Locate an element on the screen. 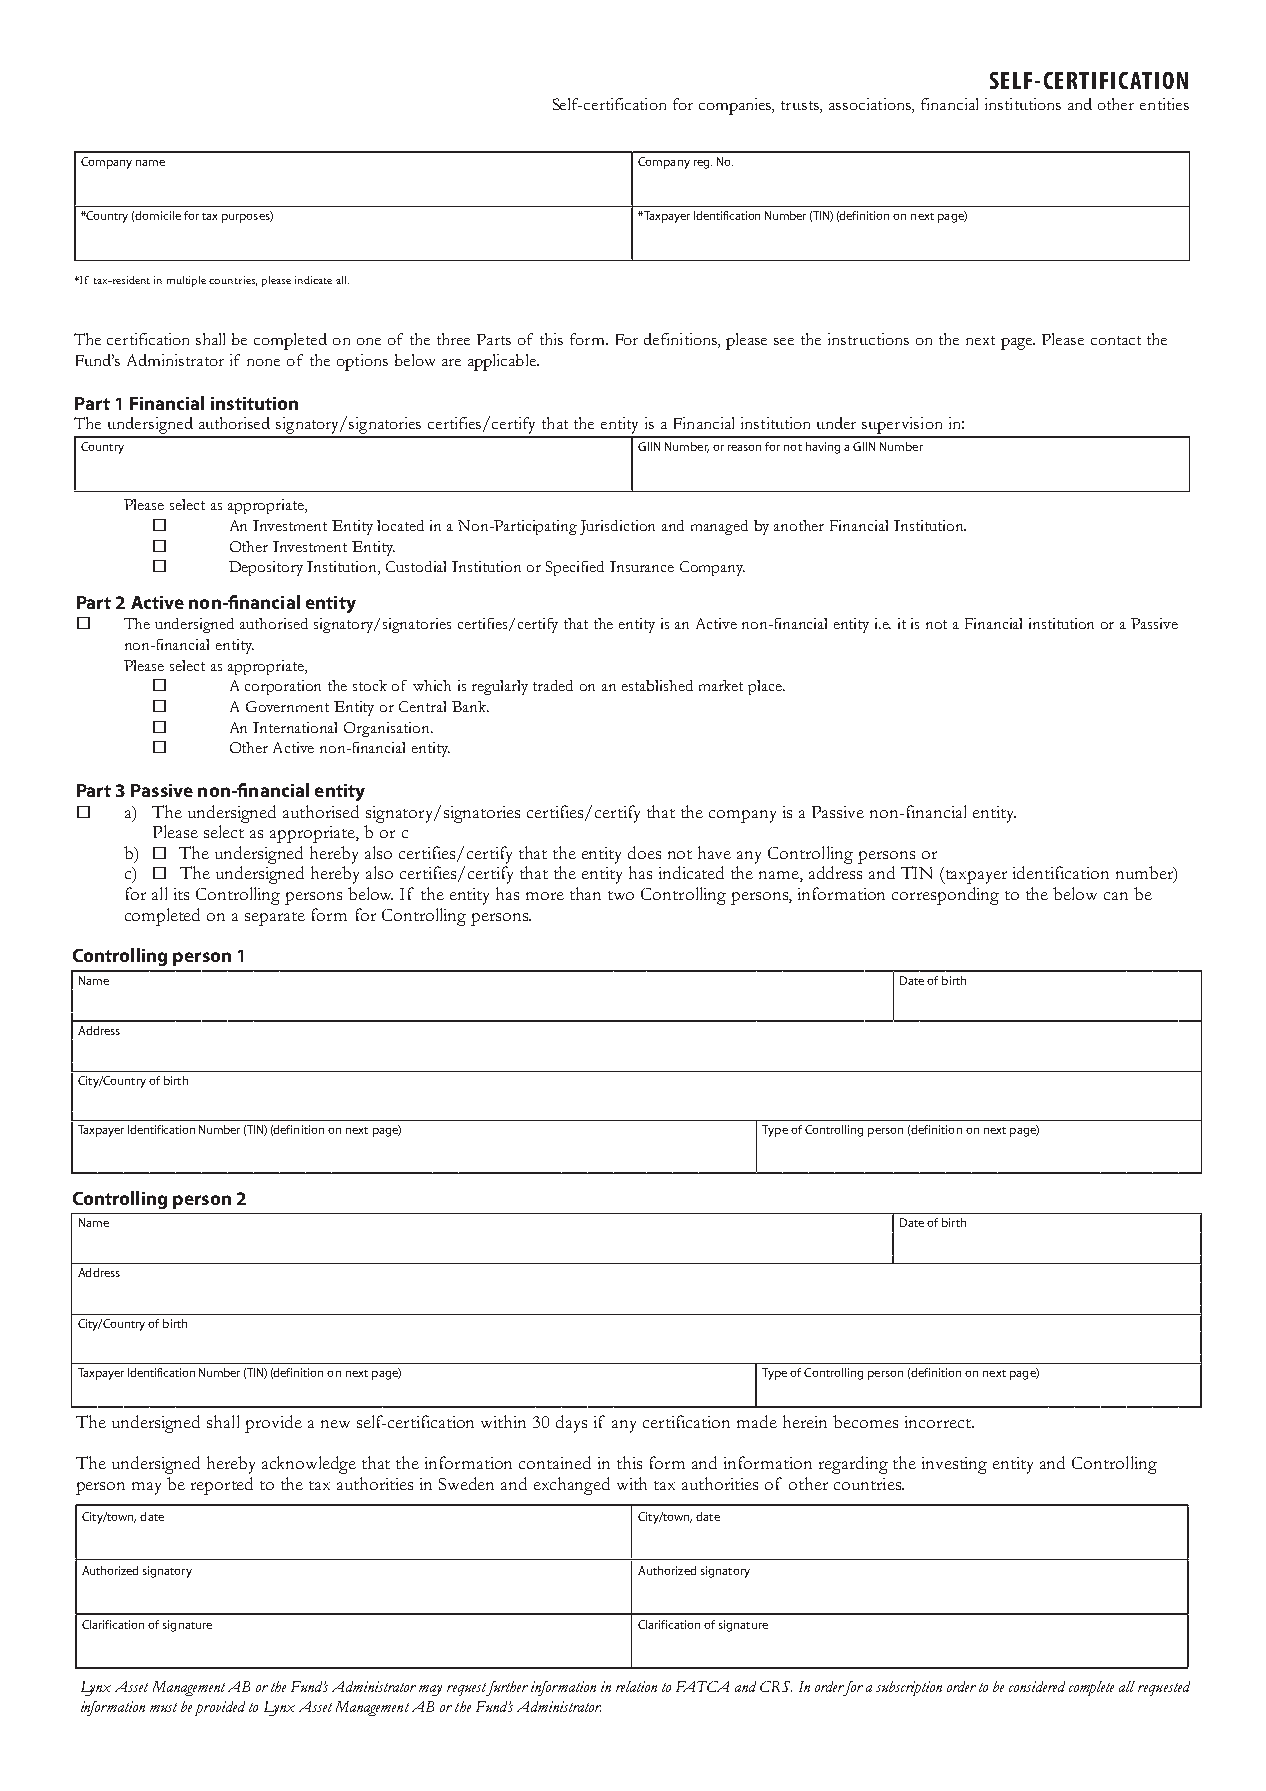  companies is located at coordinates (736, 106).
